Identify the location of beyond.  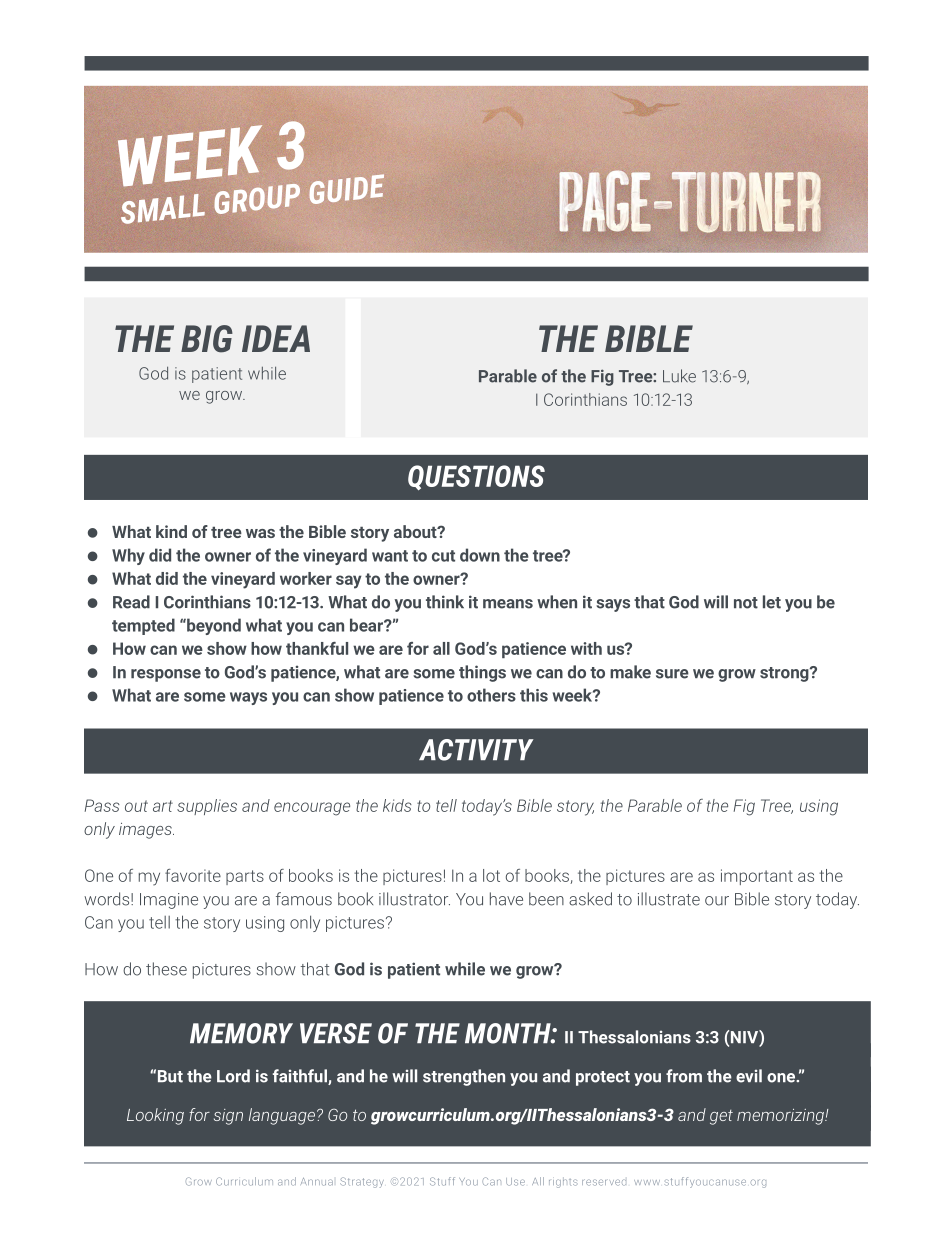
(213, 626).
